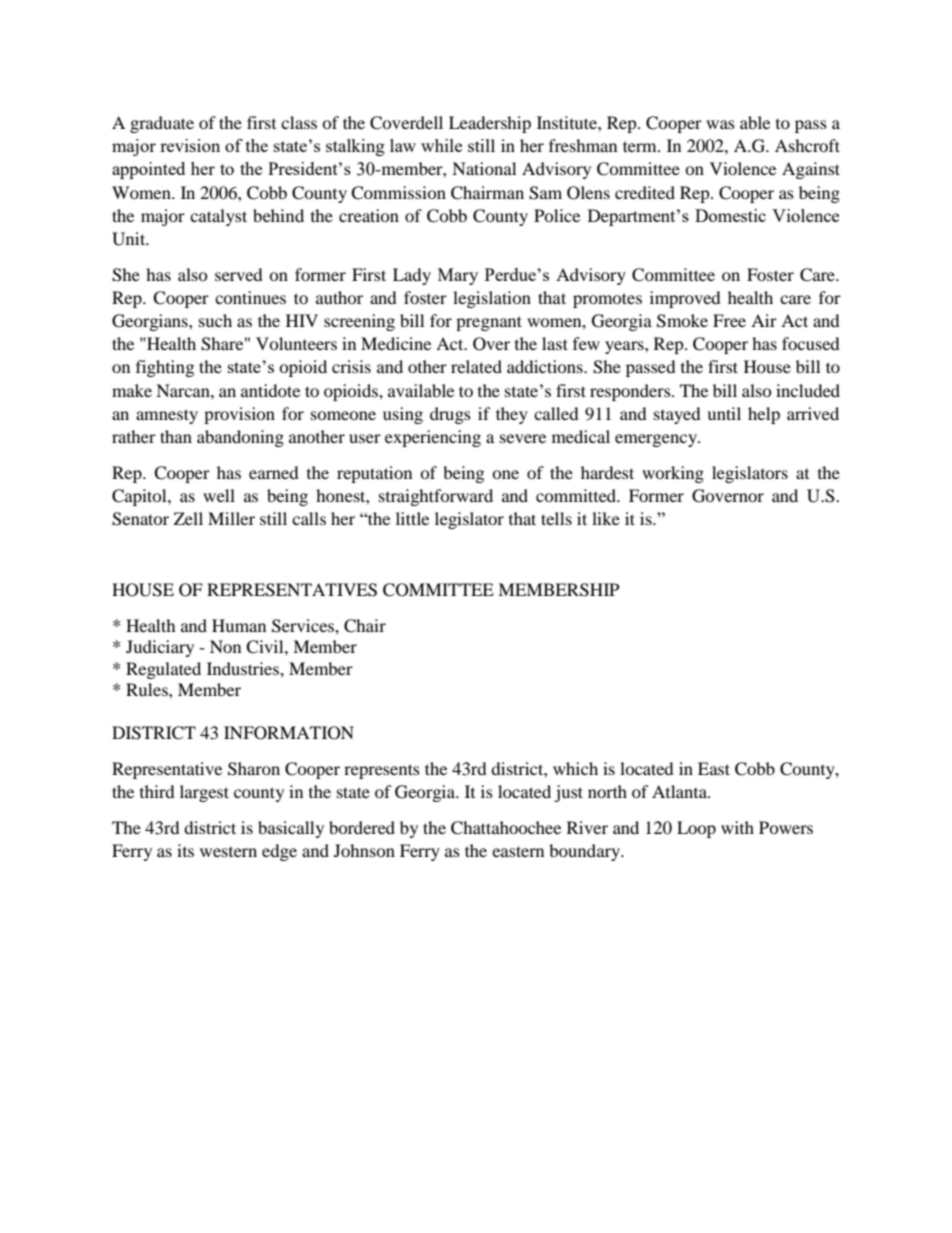 This screenshot has height=1233, width=952. What do you see at coordinates (720, 124) in the screenshot?
I see `was` at bounding box center [720, 124].
